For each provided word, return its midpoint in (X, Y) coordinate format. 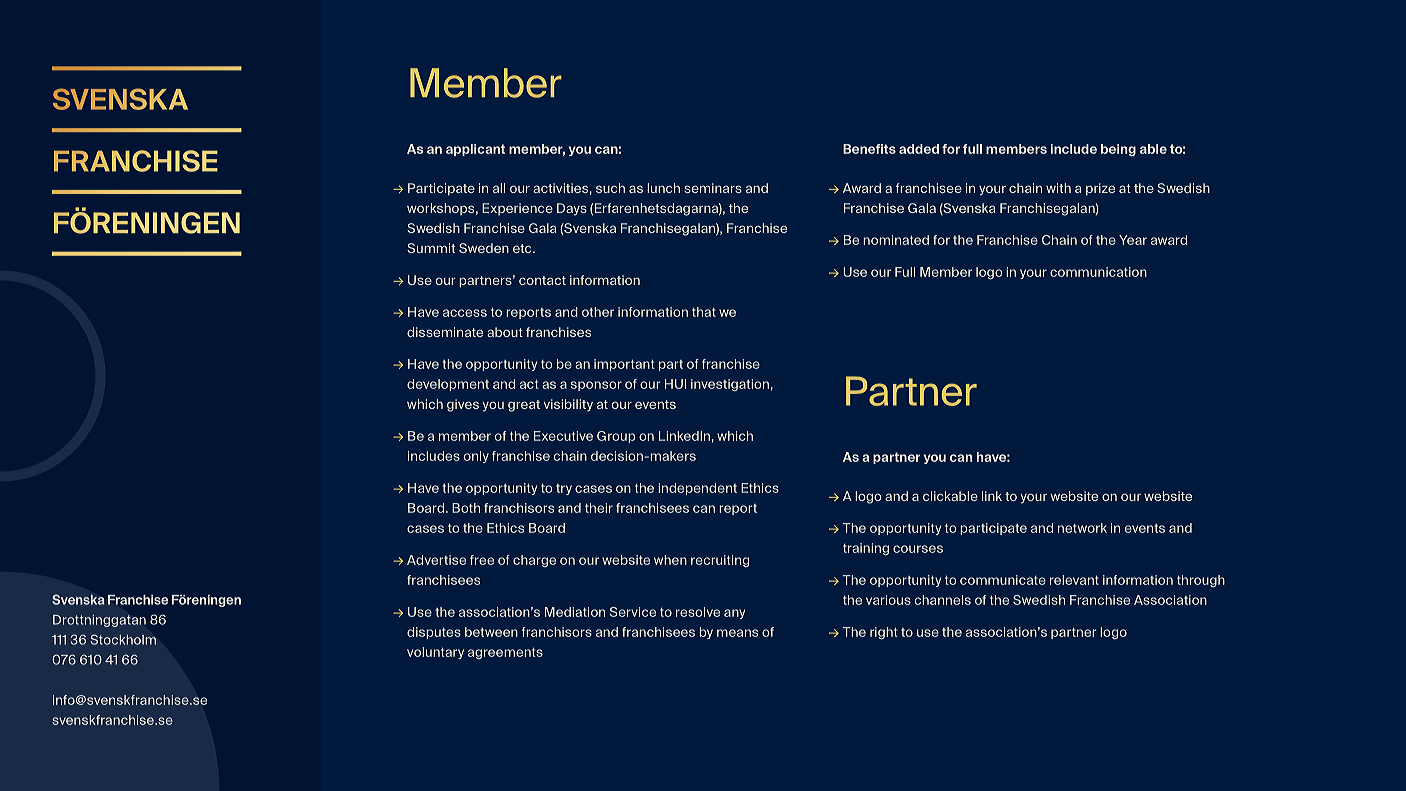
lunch (663, 188)
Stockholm (123, 639)
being (1118, 150)
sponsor (596, 386)
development (448, 385)
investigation (730, 385)
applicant (475, 150)
